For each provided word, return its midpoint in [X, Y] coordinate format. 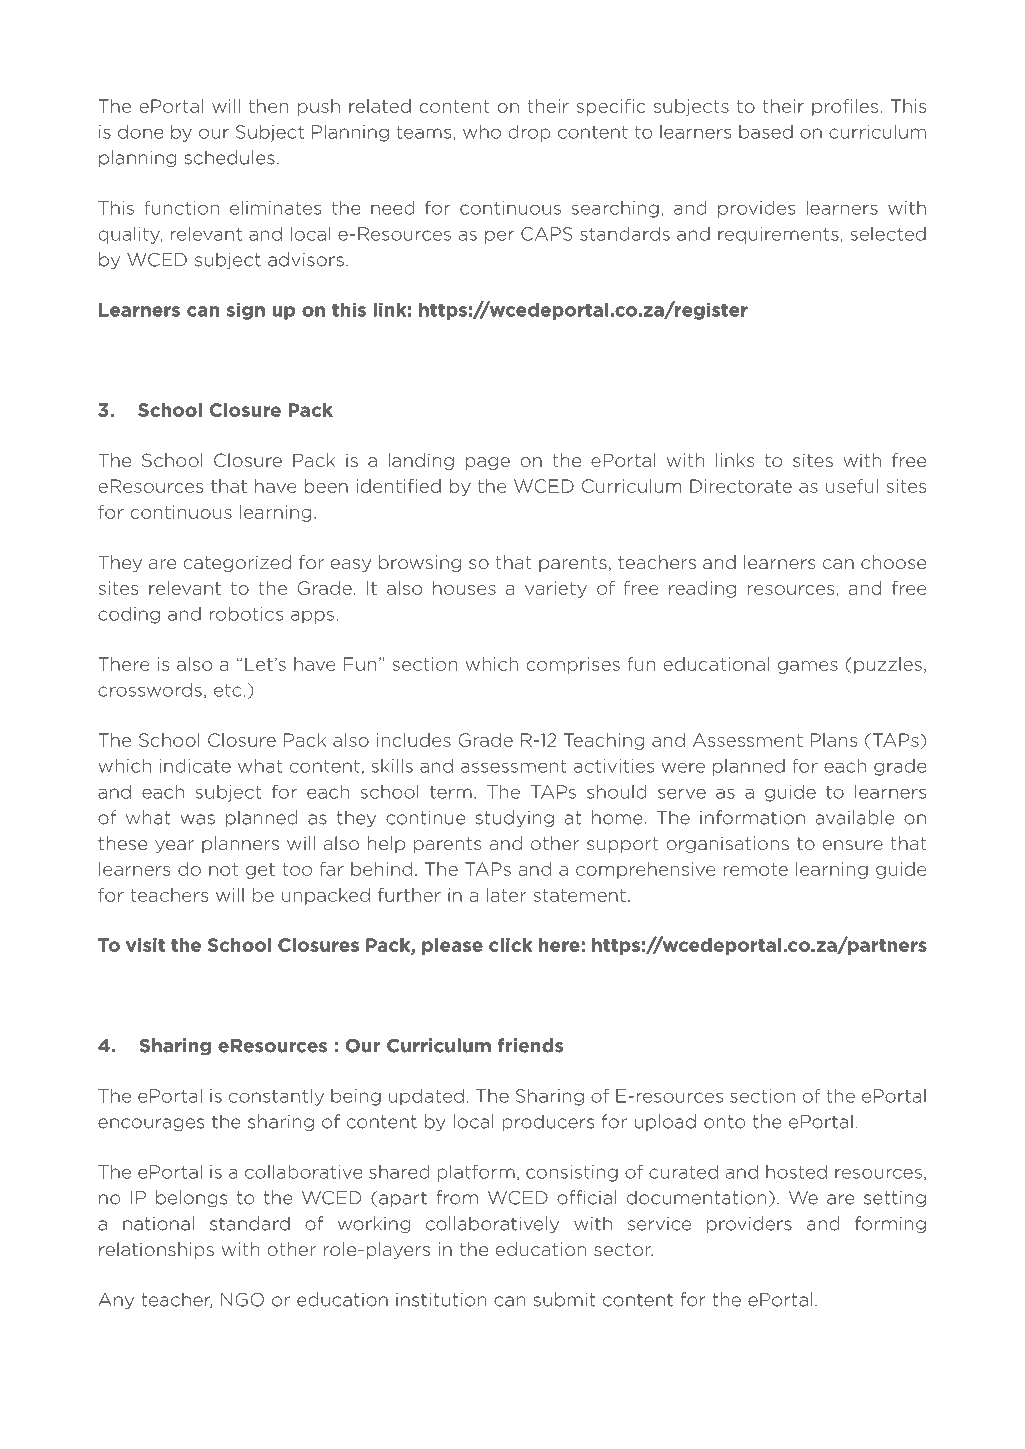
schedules [230, 157]
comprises [573, 665]
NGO [242, 1300]
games [808, 667]
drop [529, 133]
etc [227, 690]
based [766, 132]
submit [565, 1299]
